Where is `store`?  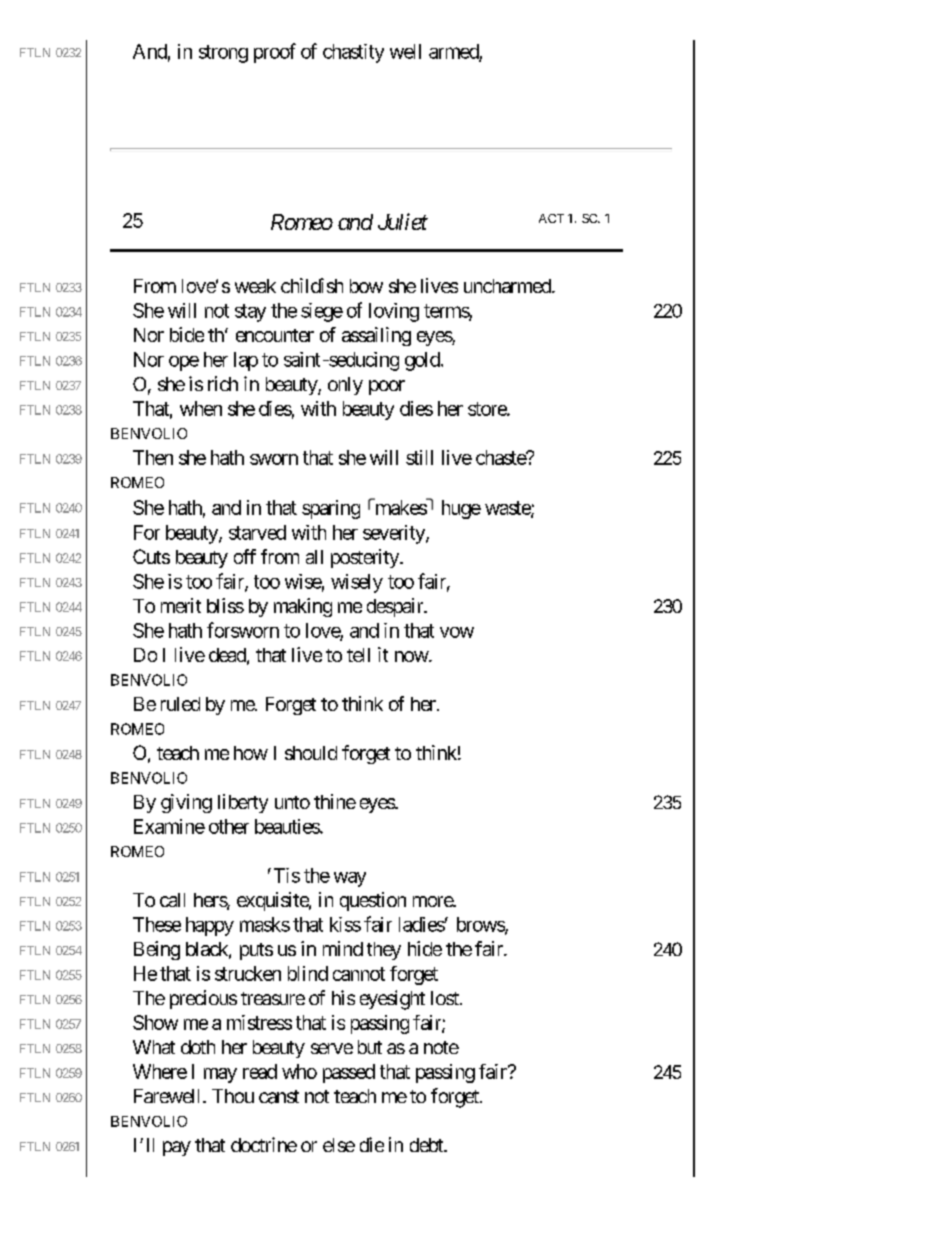 store is located at coordinates (488, 409).
